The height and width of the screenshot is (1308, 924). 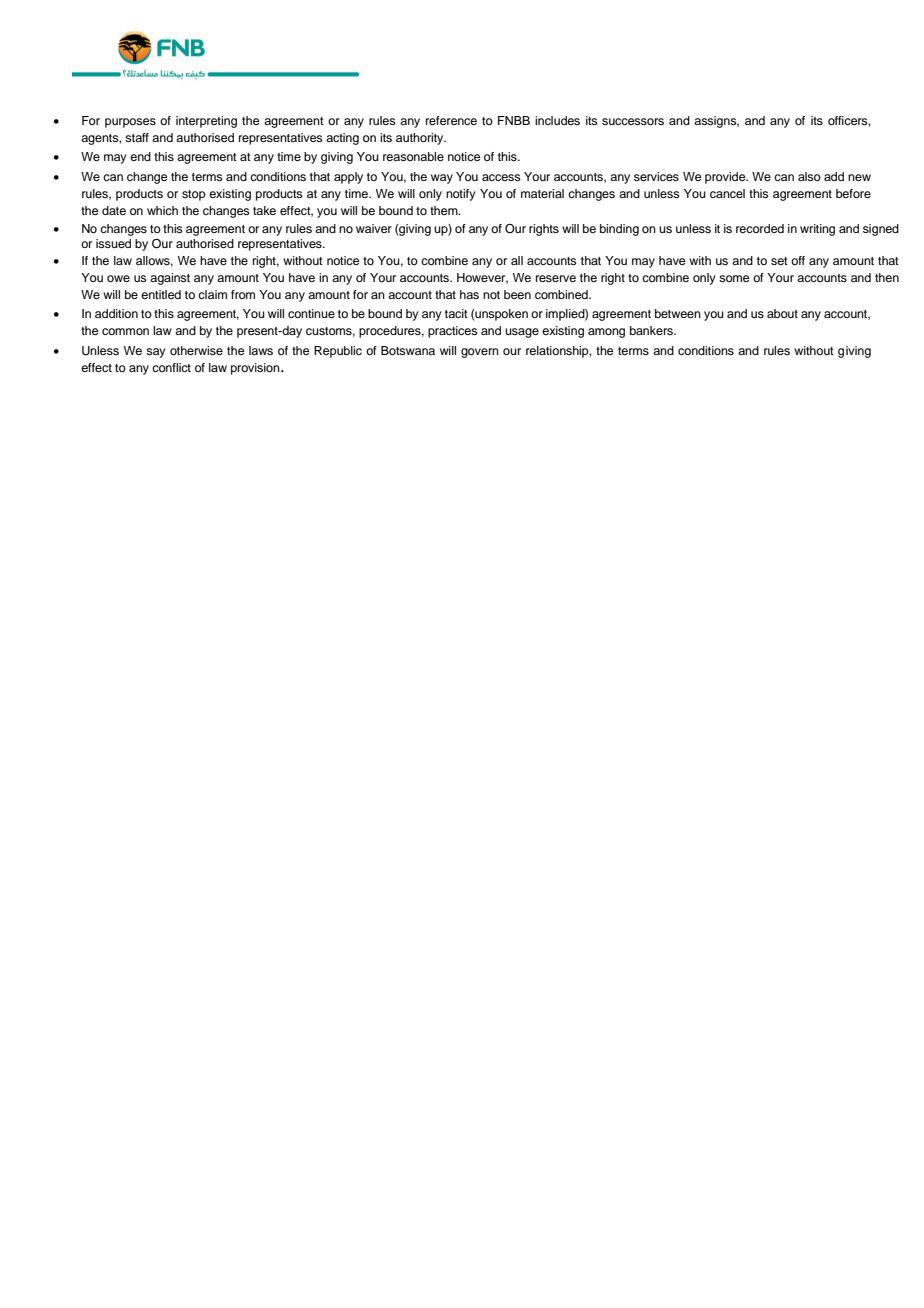 I want to click on them, so click(x=445, y=210).
